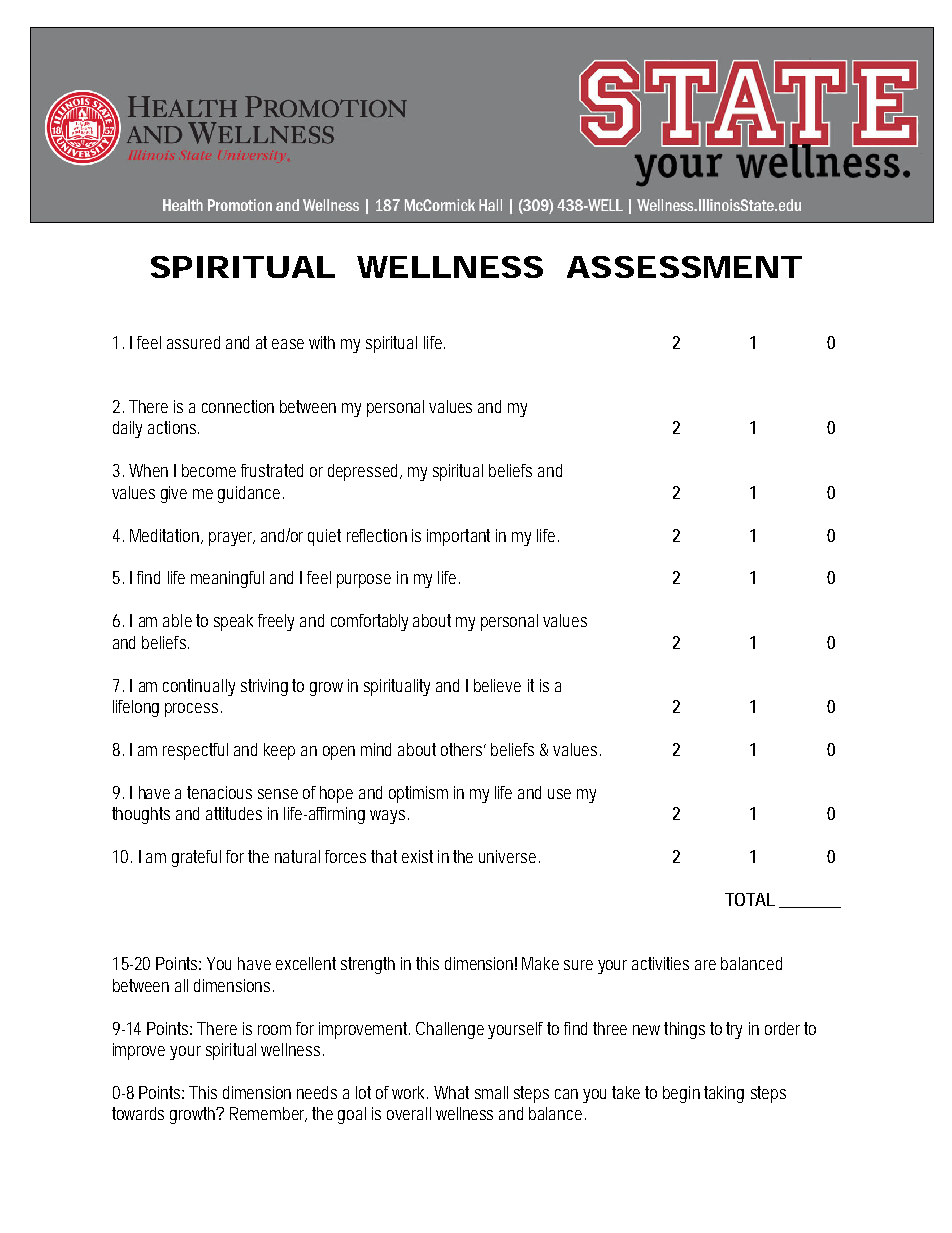 This page has height=1233, width=952. I want to click on taking, so click(724, 1094).
